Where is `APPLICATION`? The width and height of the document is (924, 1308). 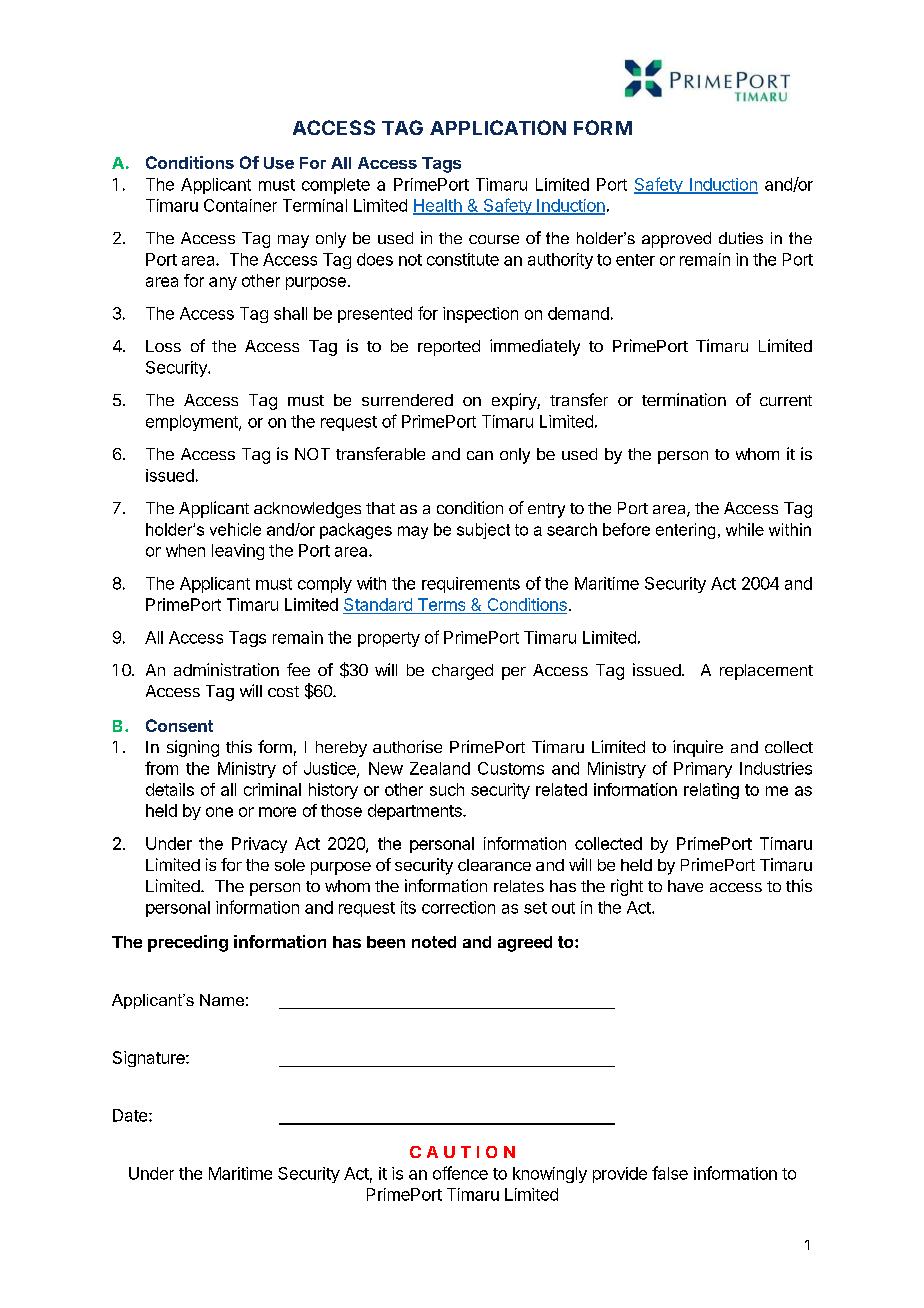 APPLICATION is located at coordinates (498, 127).
